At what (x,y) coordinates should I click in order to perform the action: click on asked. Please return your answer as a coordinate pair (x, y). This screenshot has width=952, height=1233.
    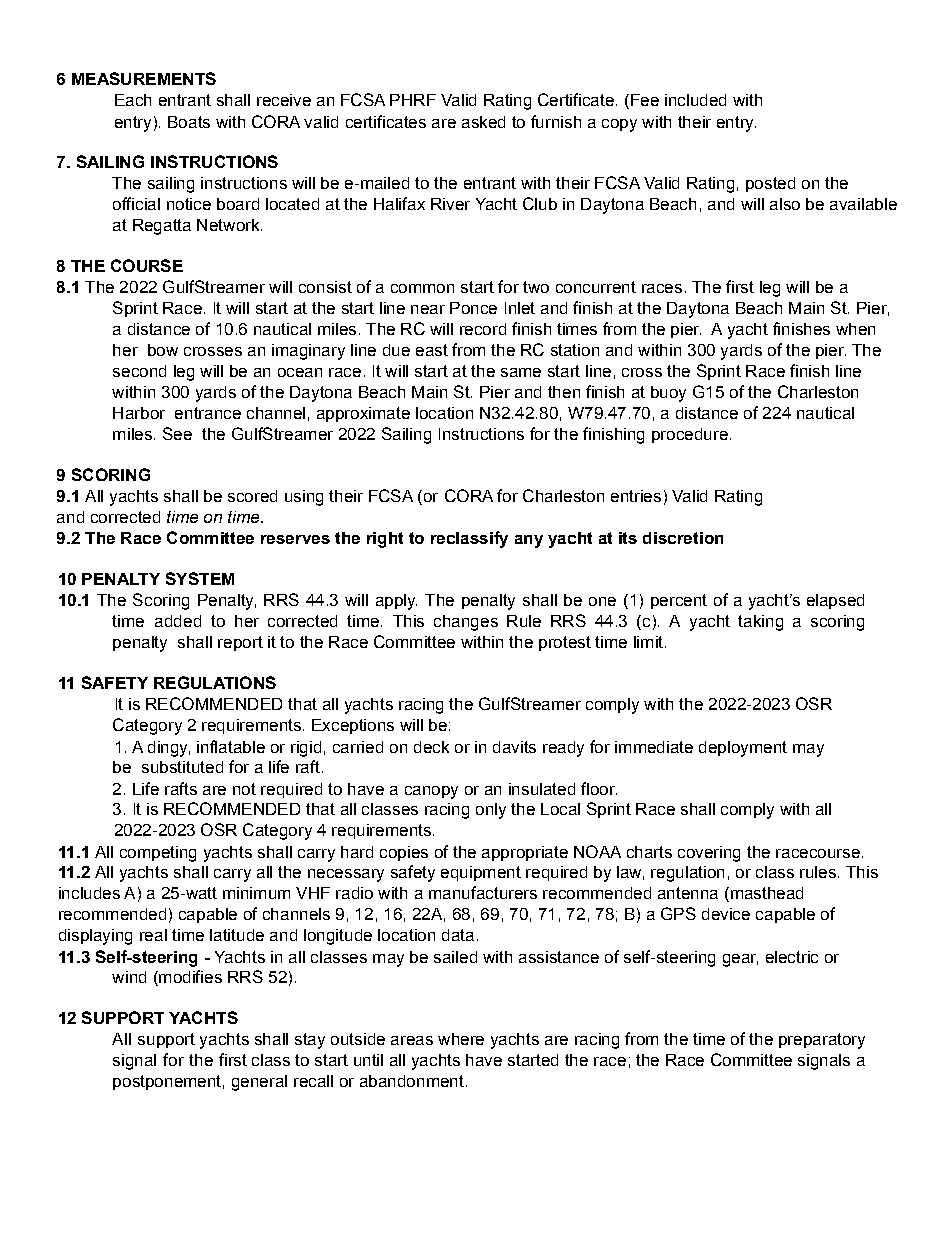
    Looking at the image, I should click on (483, 122).
